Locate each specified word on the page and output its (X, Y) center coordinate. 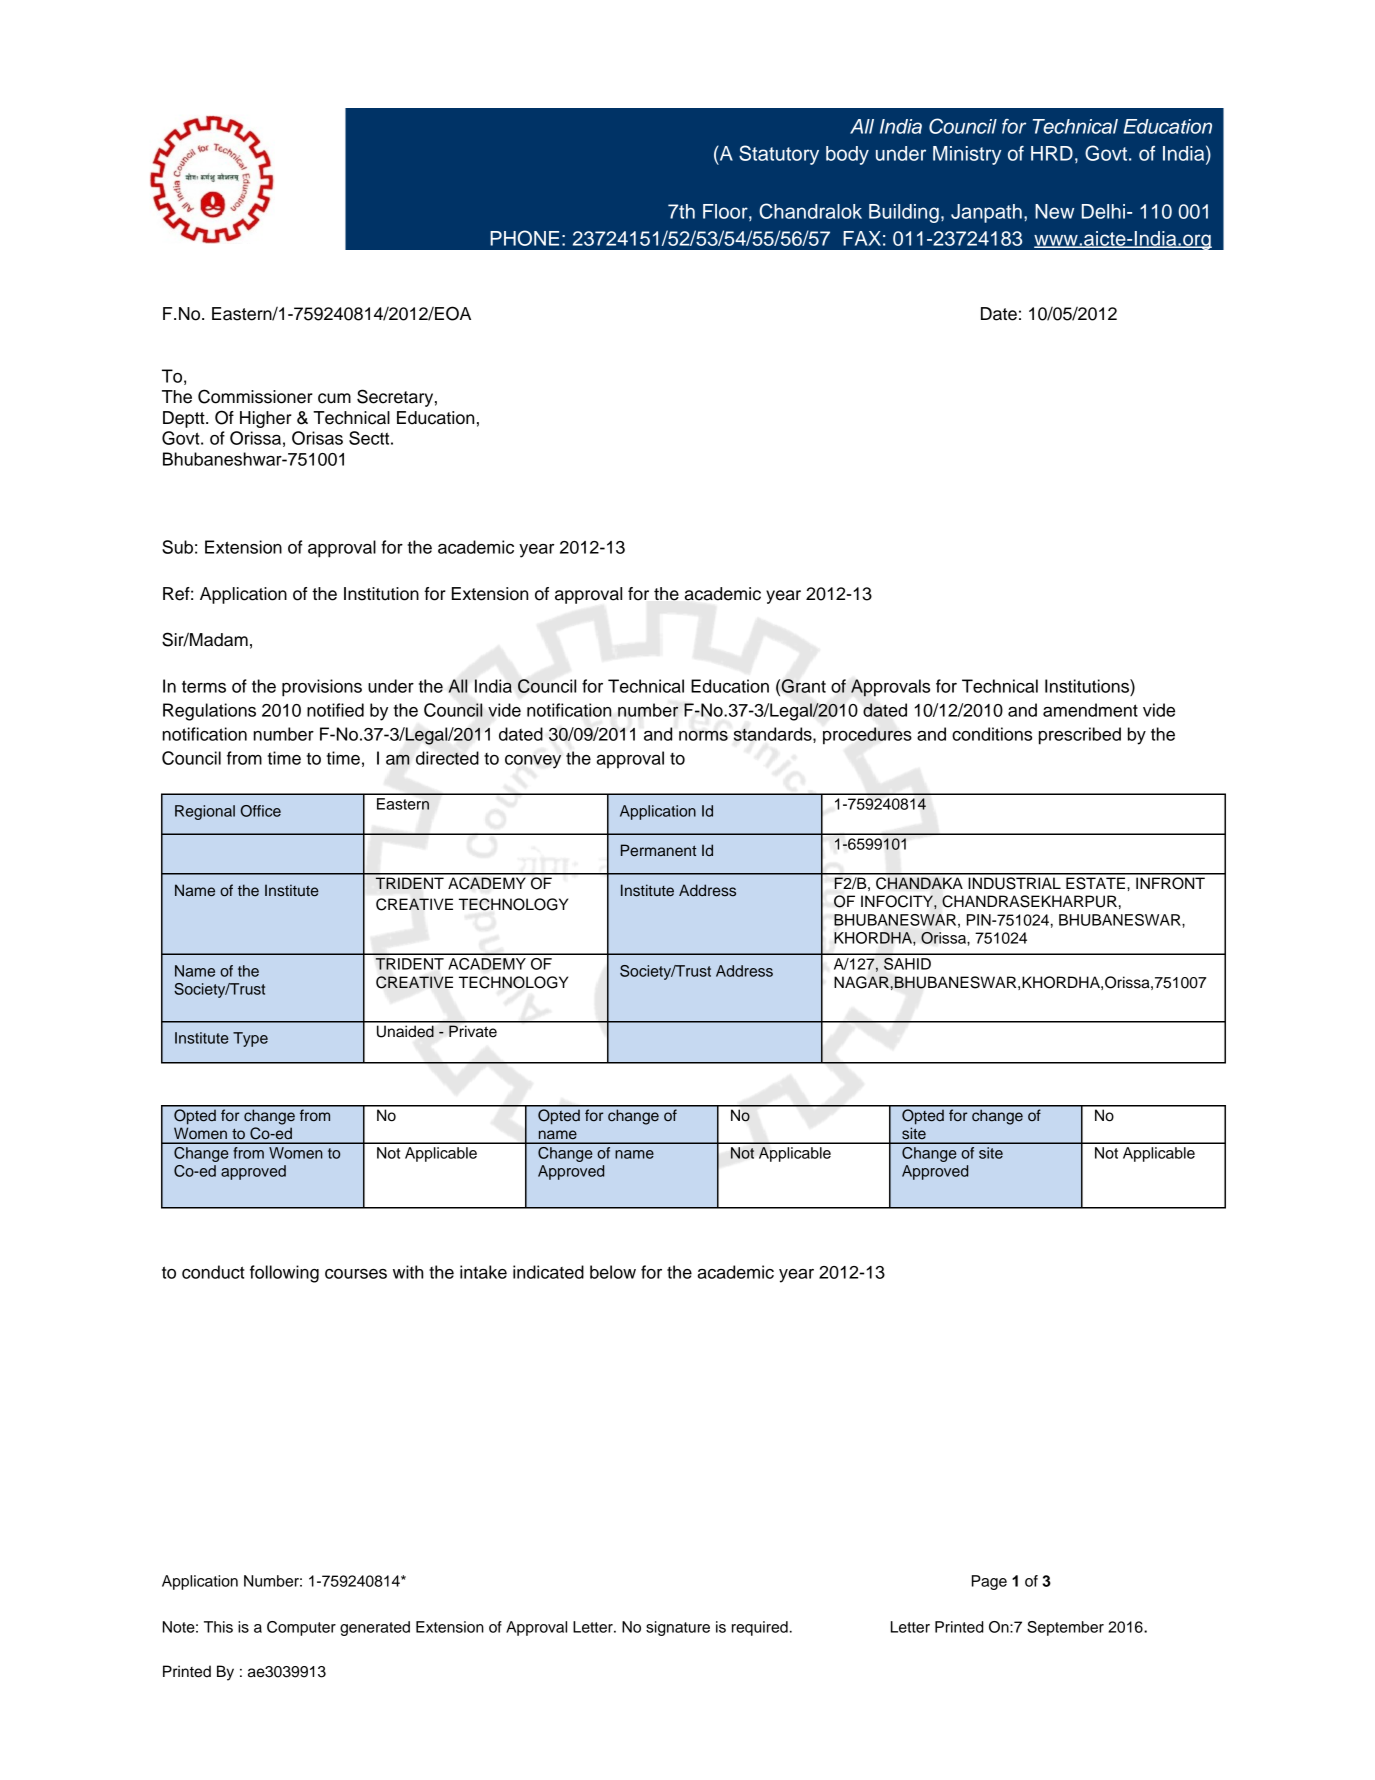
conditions (992, 734)
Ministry (967, 155)
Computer (301, 1628)
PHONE (524, 238)
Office (261, 811)
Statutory (779, 155)
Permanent (659, 850)
